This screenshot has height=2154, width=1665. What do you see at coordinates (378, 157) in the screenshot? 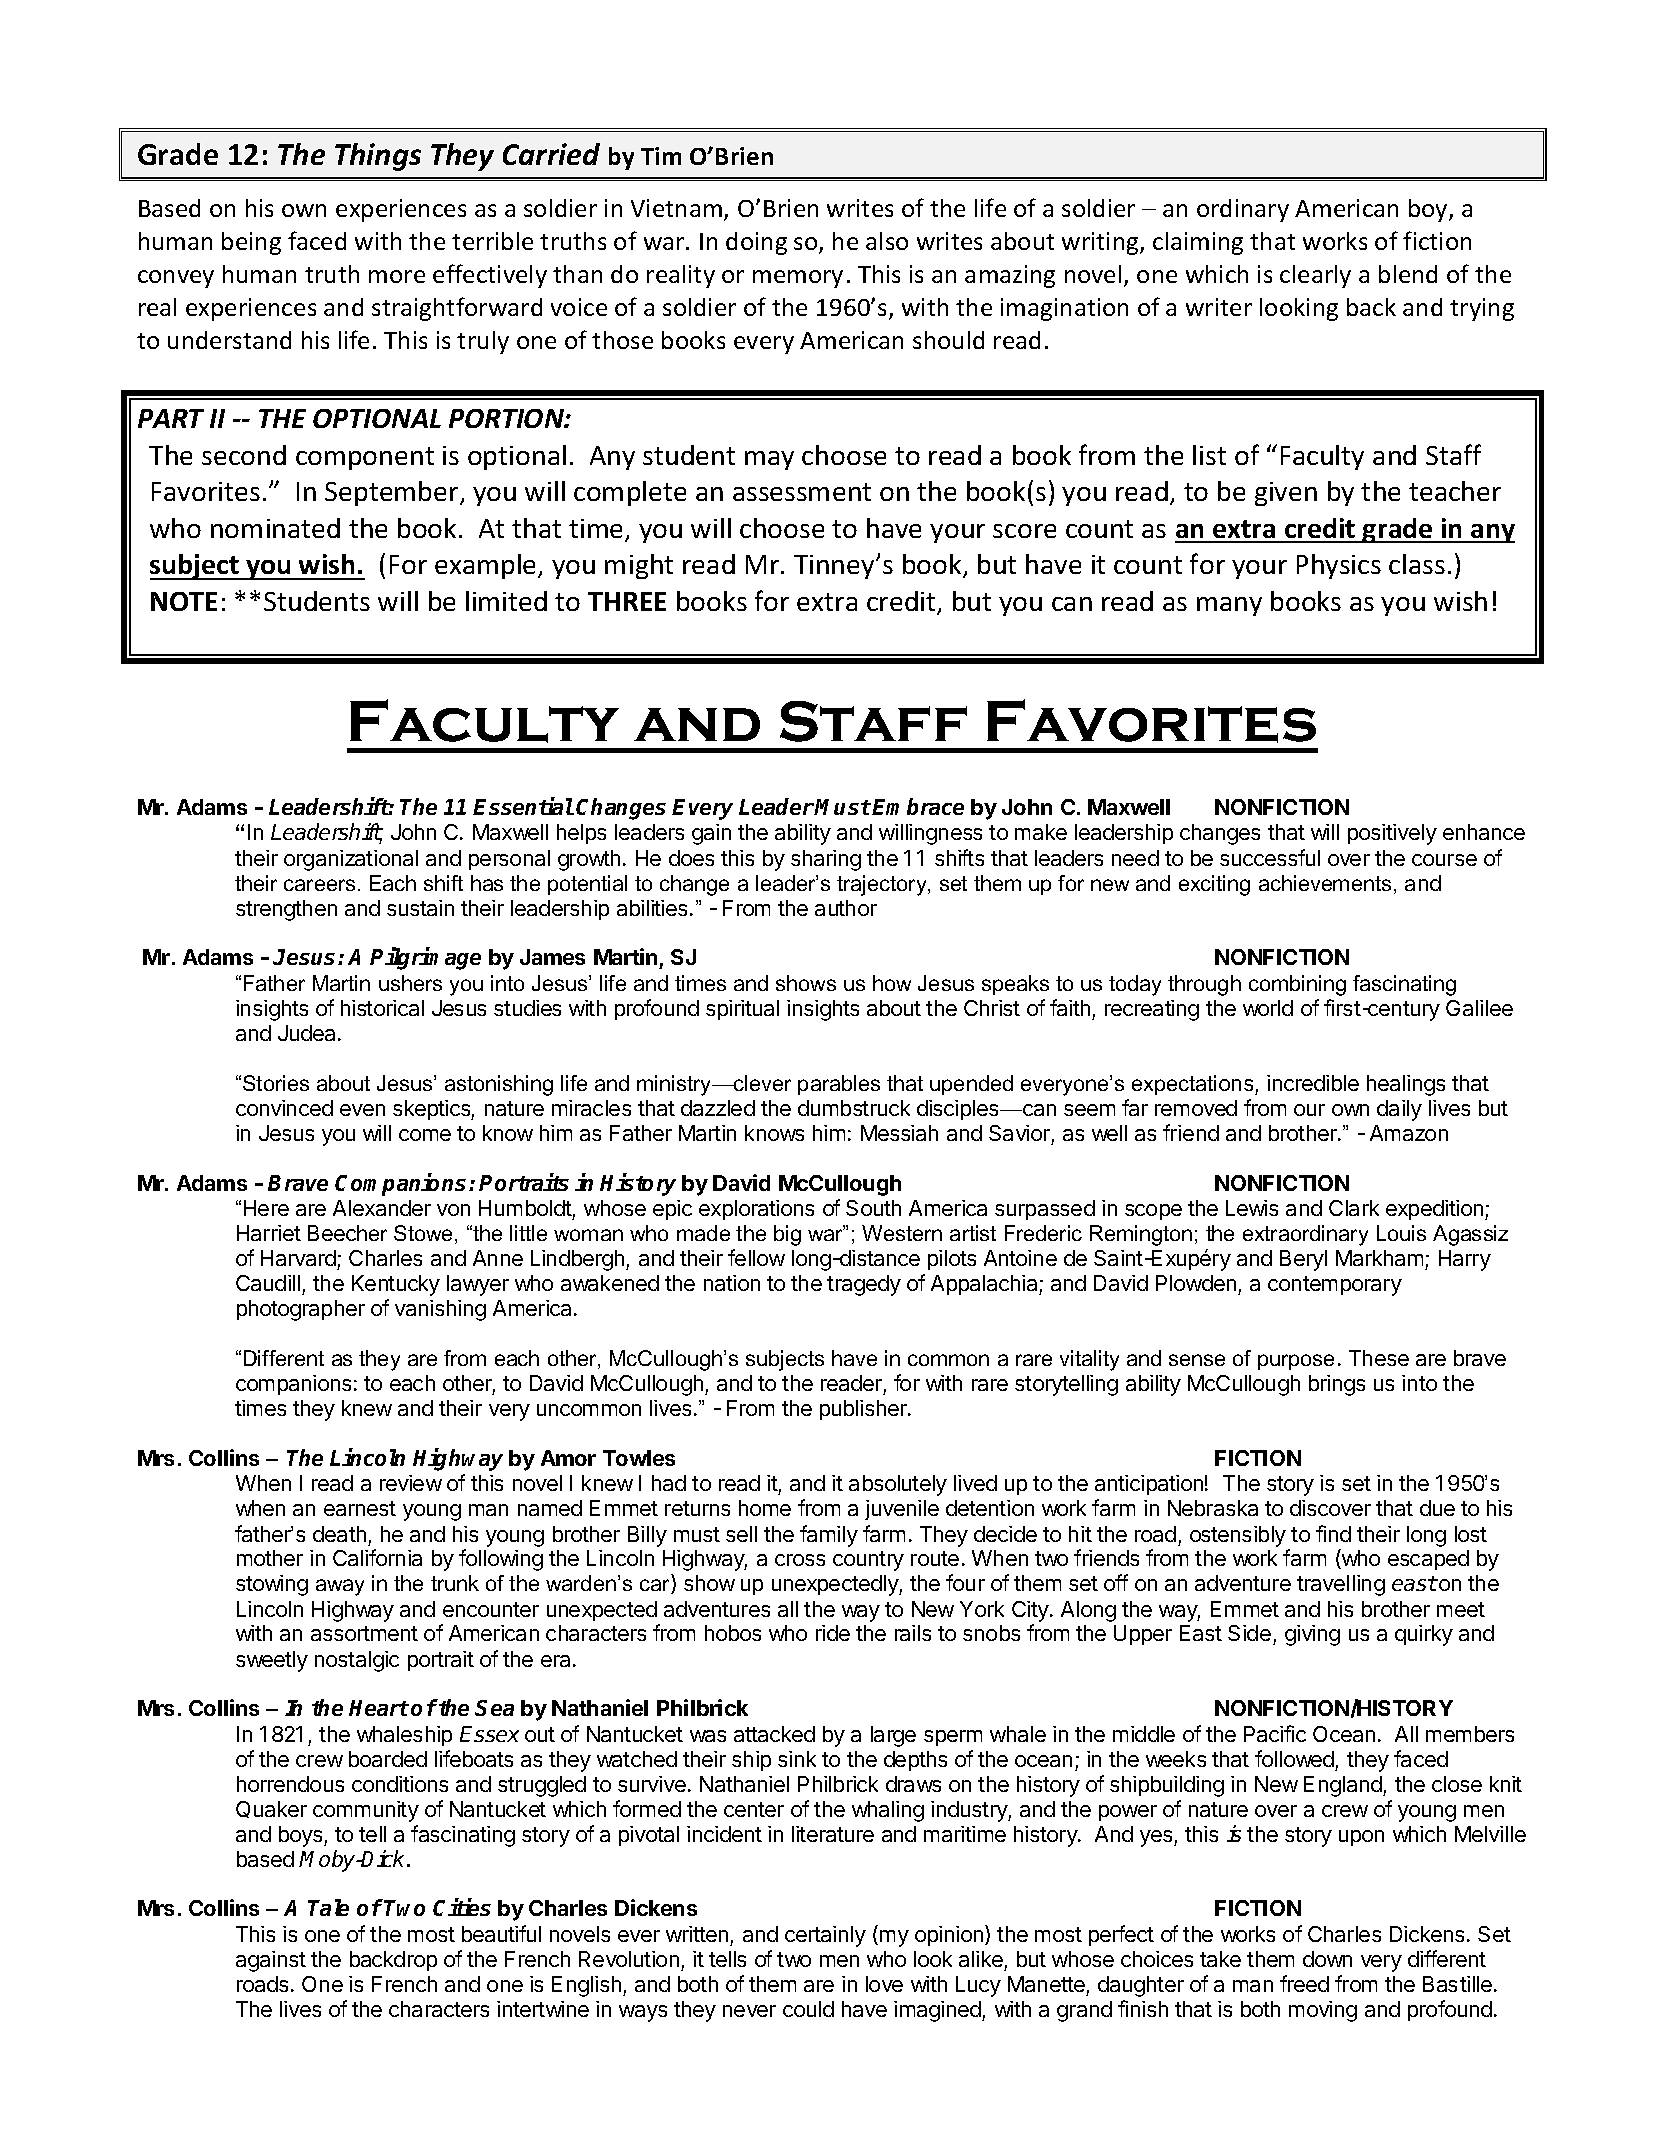
I see `Things` at bounding box center [378, 157].
